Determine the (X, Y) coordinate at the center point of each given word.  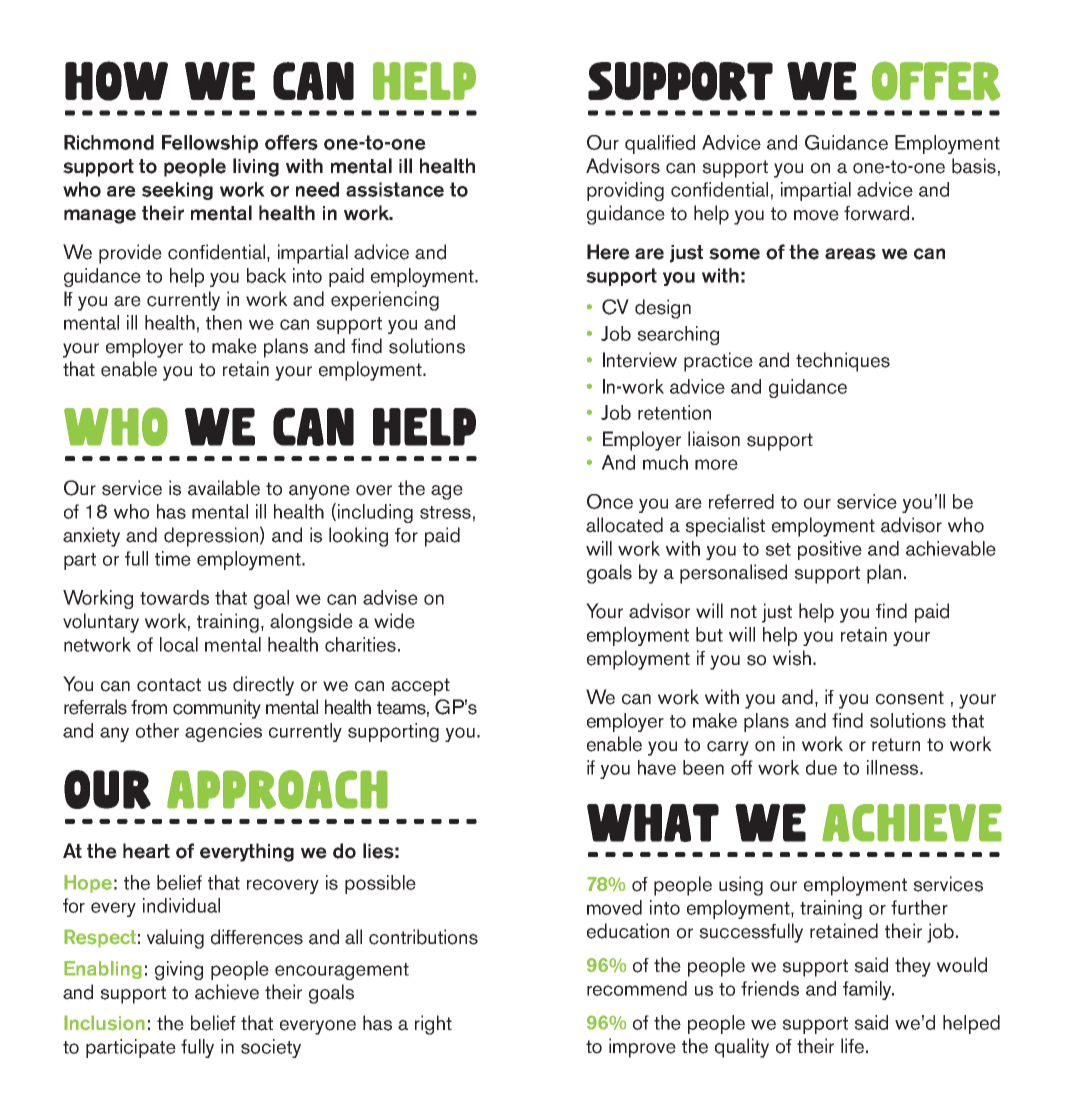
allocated (624, 525)
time (173, 558)
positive (830, 550)
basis (974, 166)
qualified (660, 144)
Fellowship (210, 144)
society (271, 1048)
